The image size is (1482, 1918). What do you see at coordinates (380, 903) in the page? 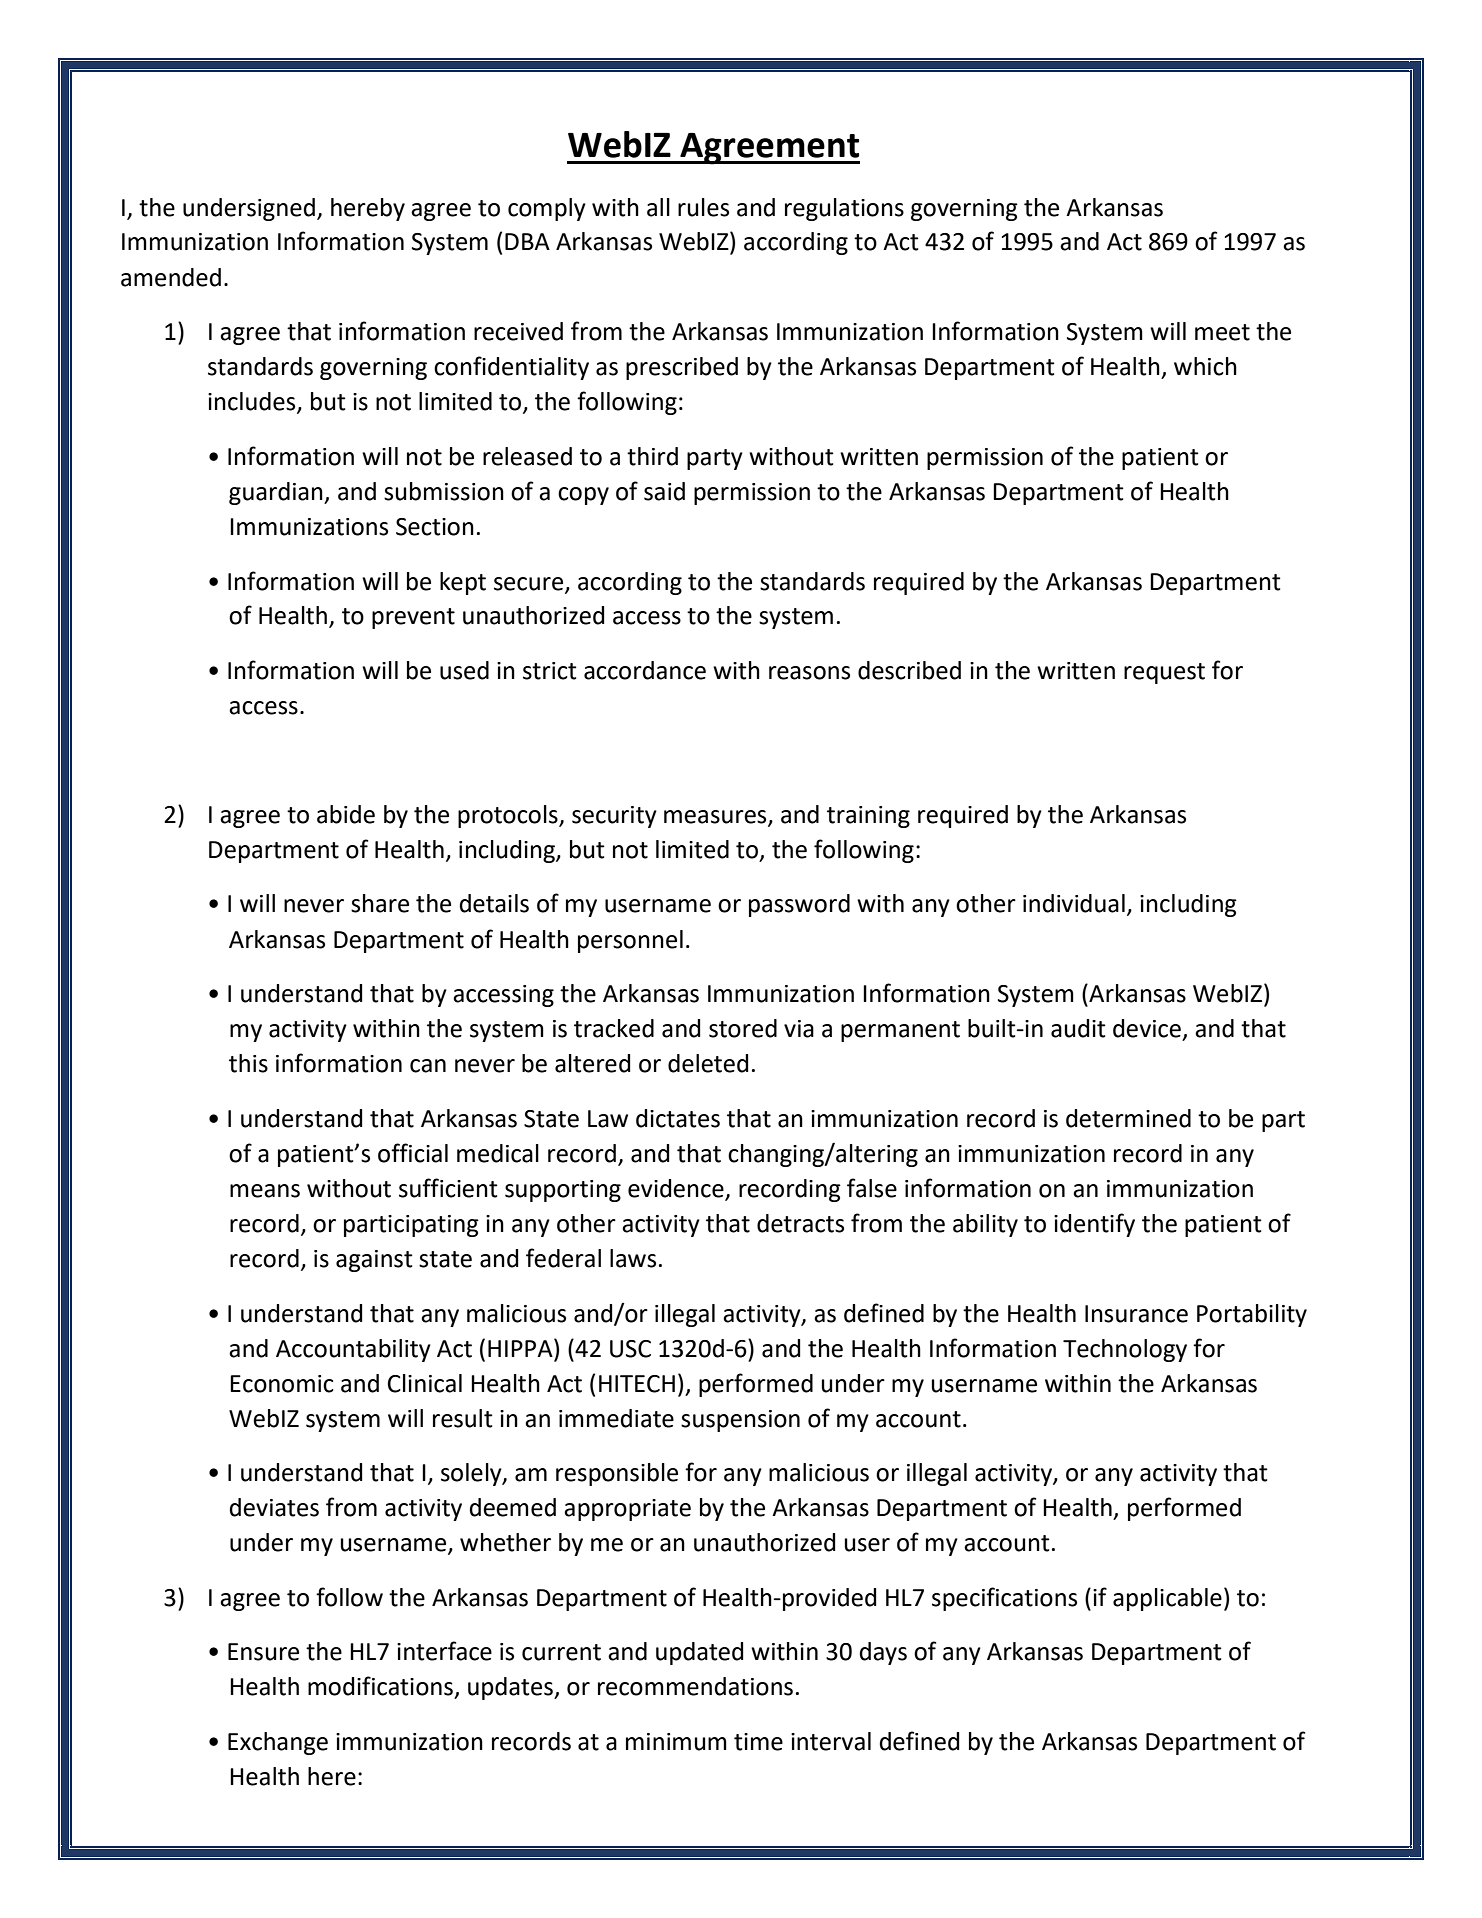
I see `share` at bounding box center [380, 903].
